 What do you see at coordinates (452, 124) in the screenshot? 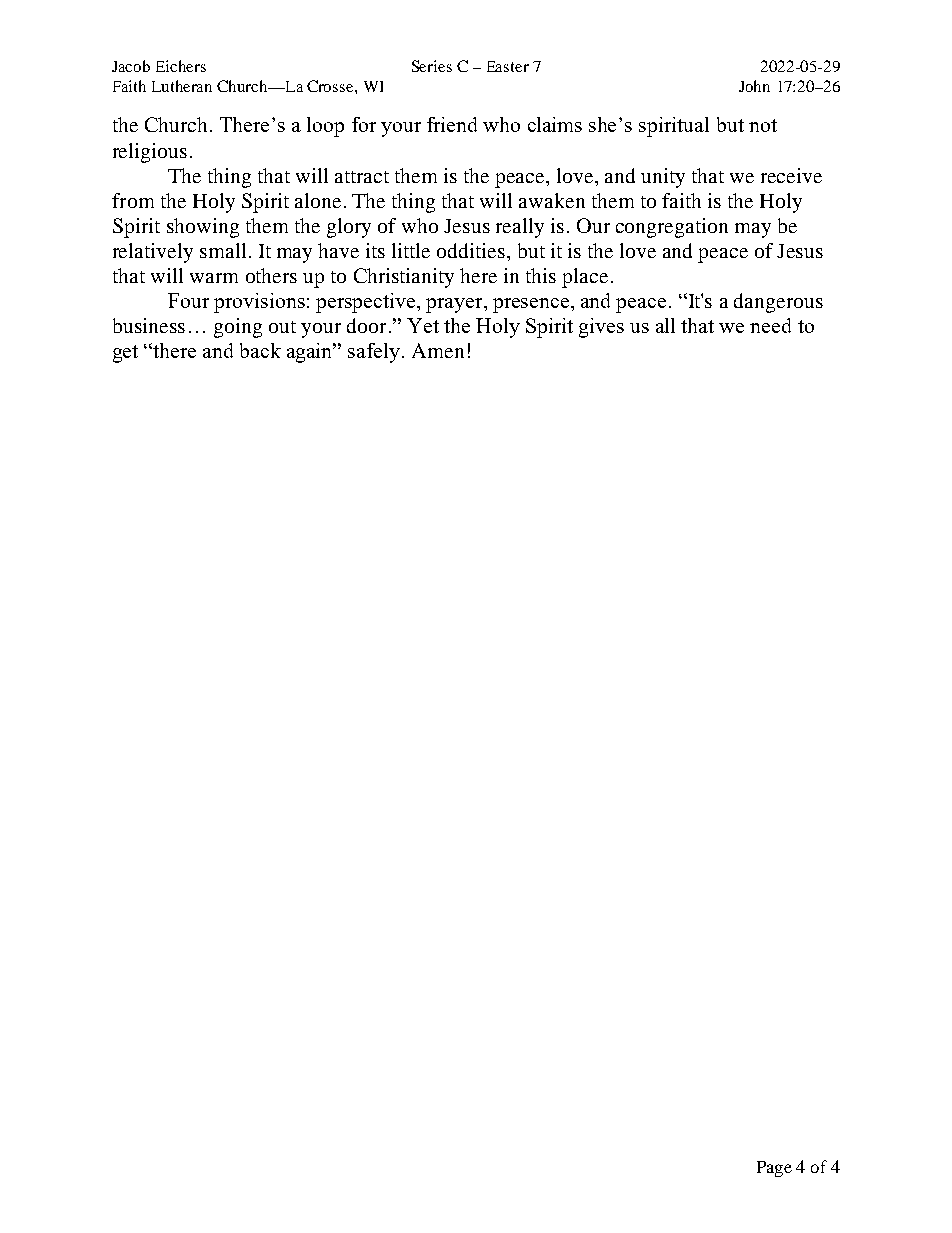
I see `friend` at bounding box center [452, 124].
